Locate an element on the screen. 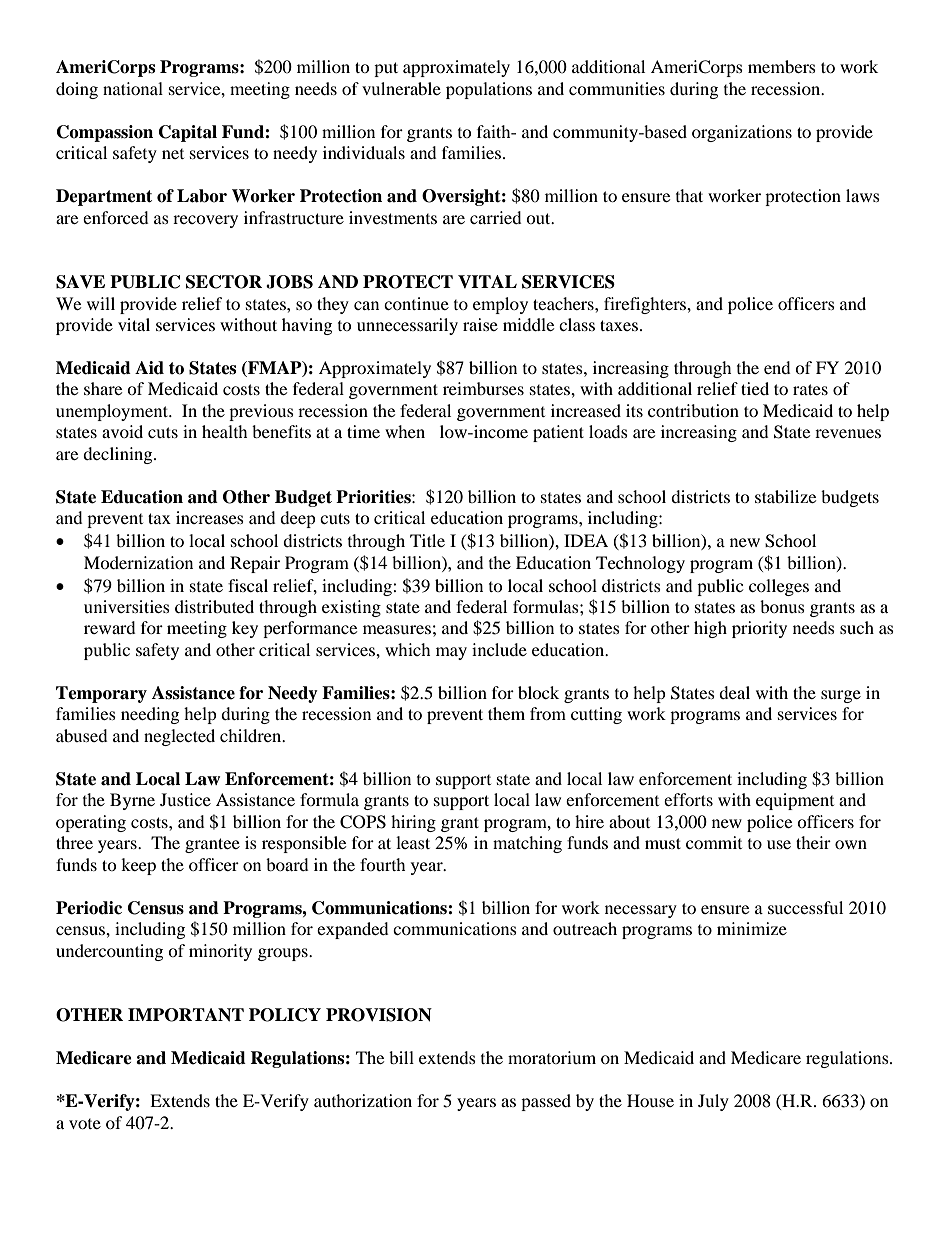  vote is located at coordinates (85, 1124).
